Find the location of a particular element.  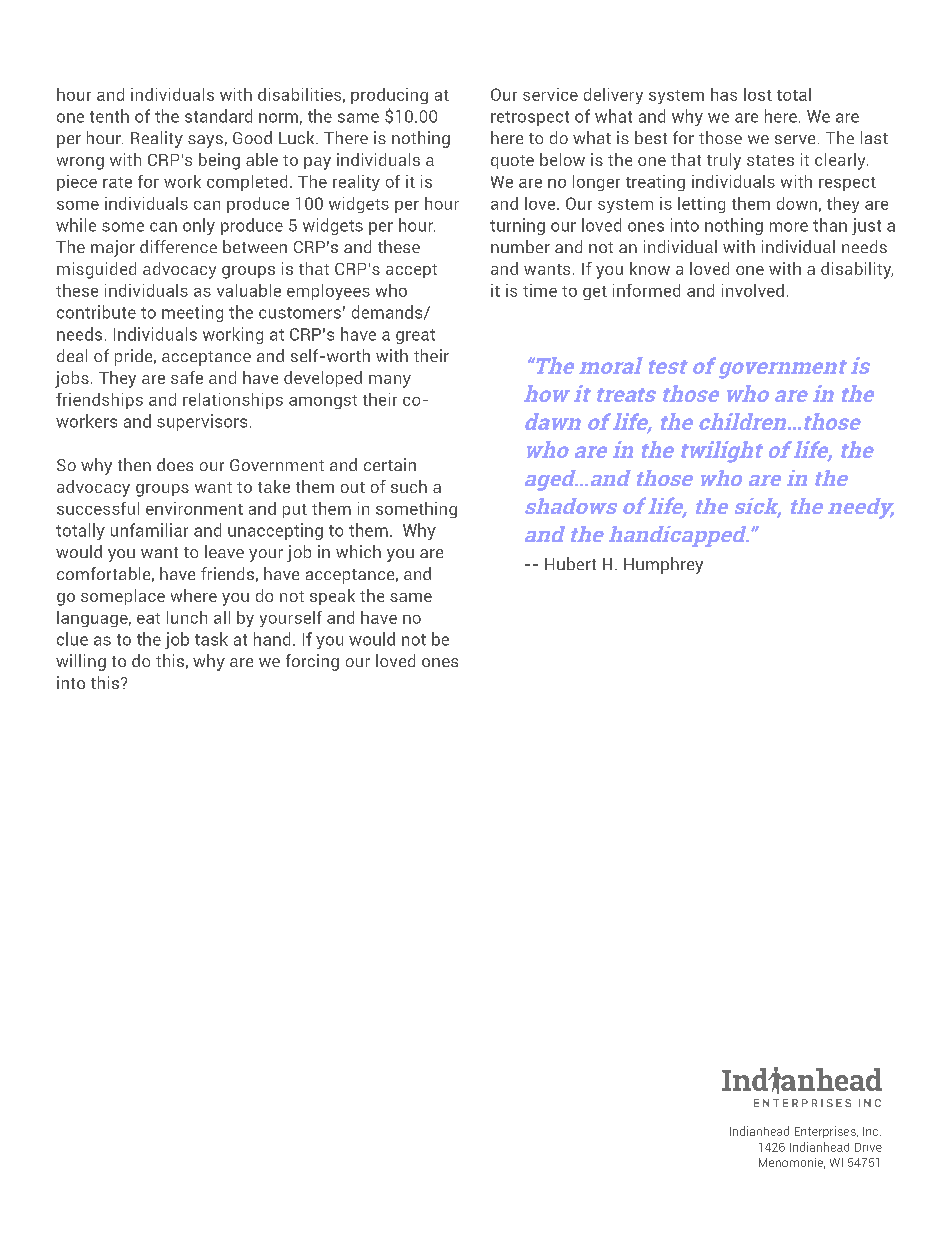

retrospect is located at coordinates (530, 118).
